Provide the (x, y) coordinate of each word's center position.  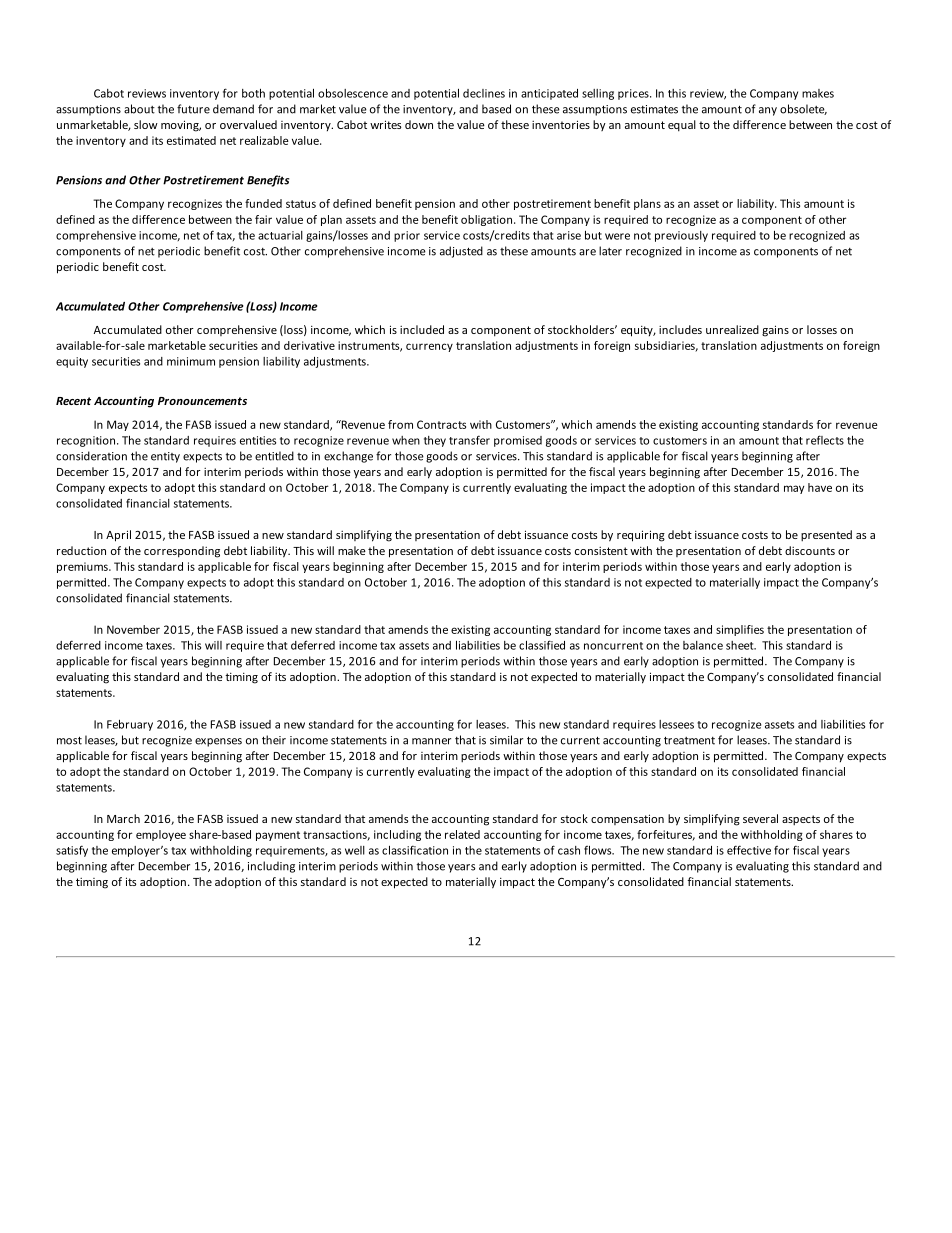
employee (161, 835)
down (419, 124)
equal (682, 126)
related (462, 834)
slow (146, 124)
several (760, 818)
